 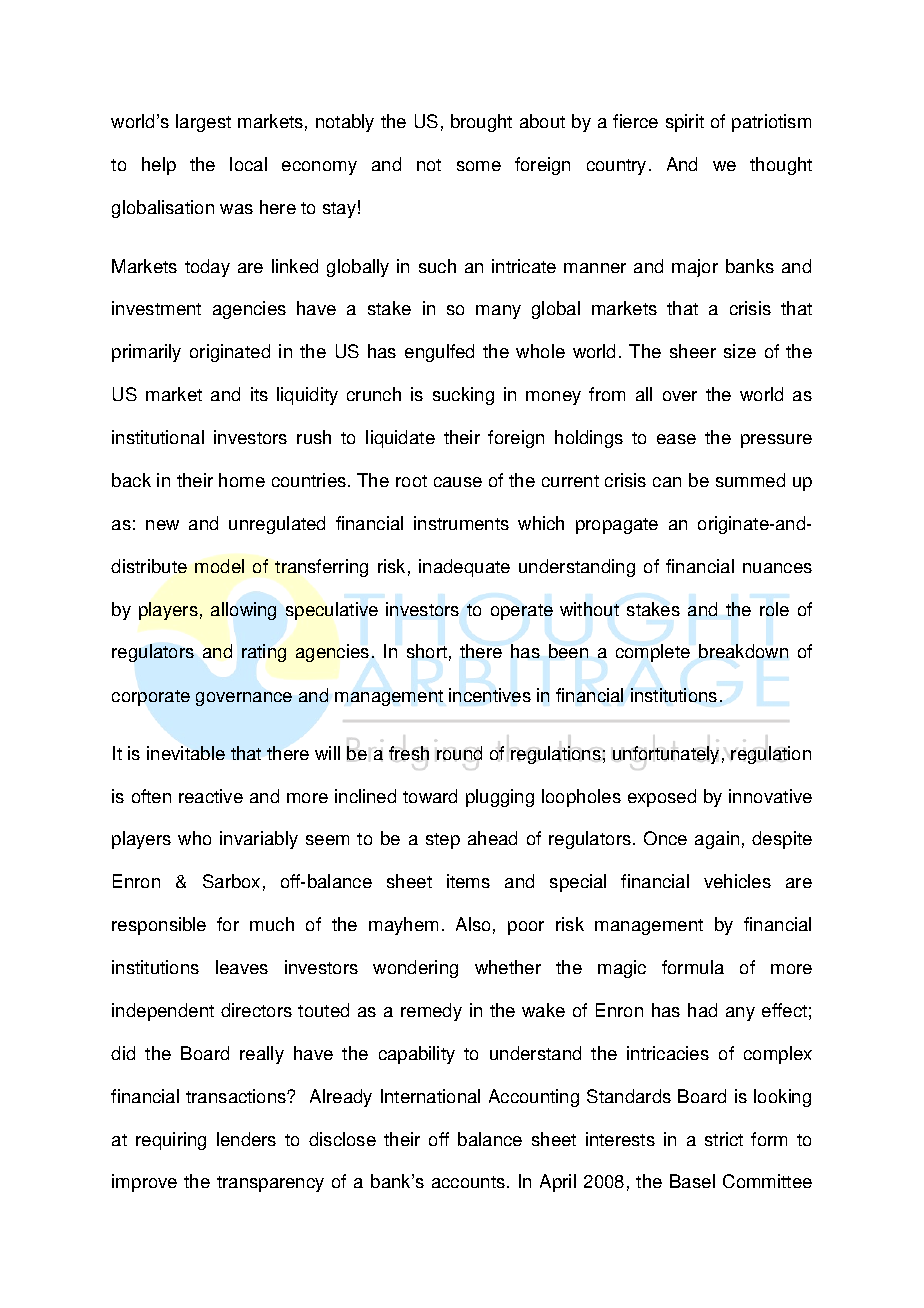 What do you see at coordinates (203, 123) in the screenshot?
I see `largest` at bounding box center [203, 123].
